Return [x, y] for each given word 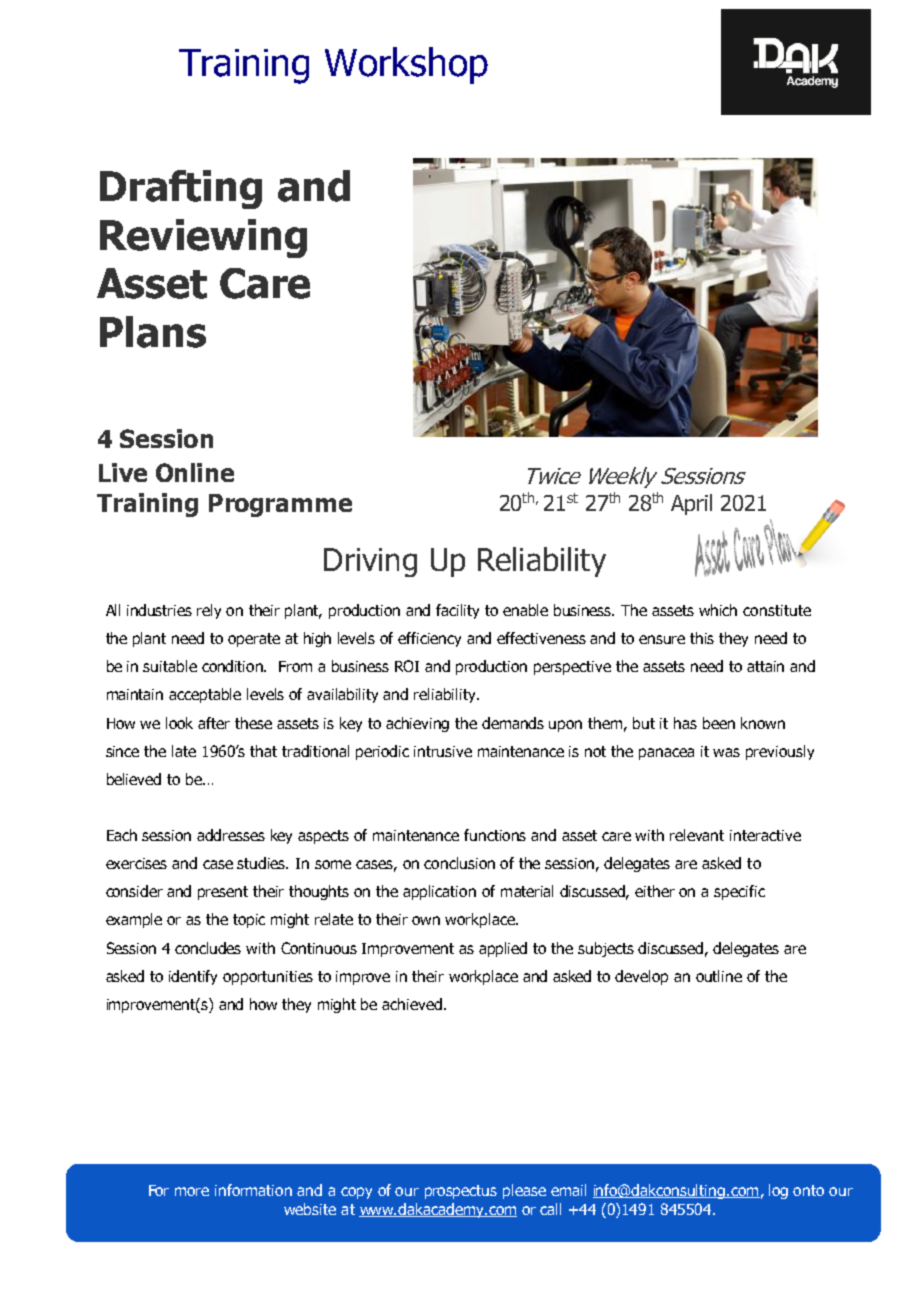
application [439, 892]
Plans [153, 332]
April [691, 504]
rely [209, 611]
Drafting [181, 189]
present [223, 893]
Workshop [406, 65]
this [702, 638]
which [718, 610]
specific [739, 892]
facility [457, 611]
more [192, 1191]
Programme [280, 505]
